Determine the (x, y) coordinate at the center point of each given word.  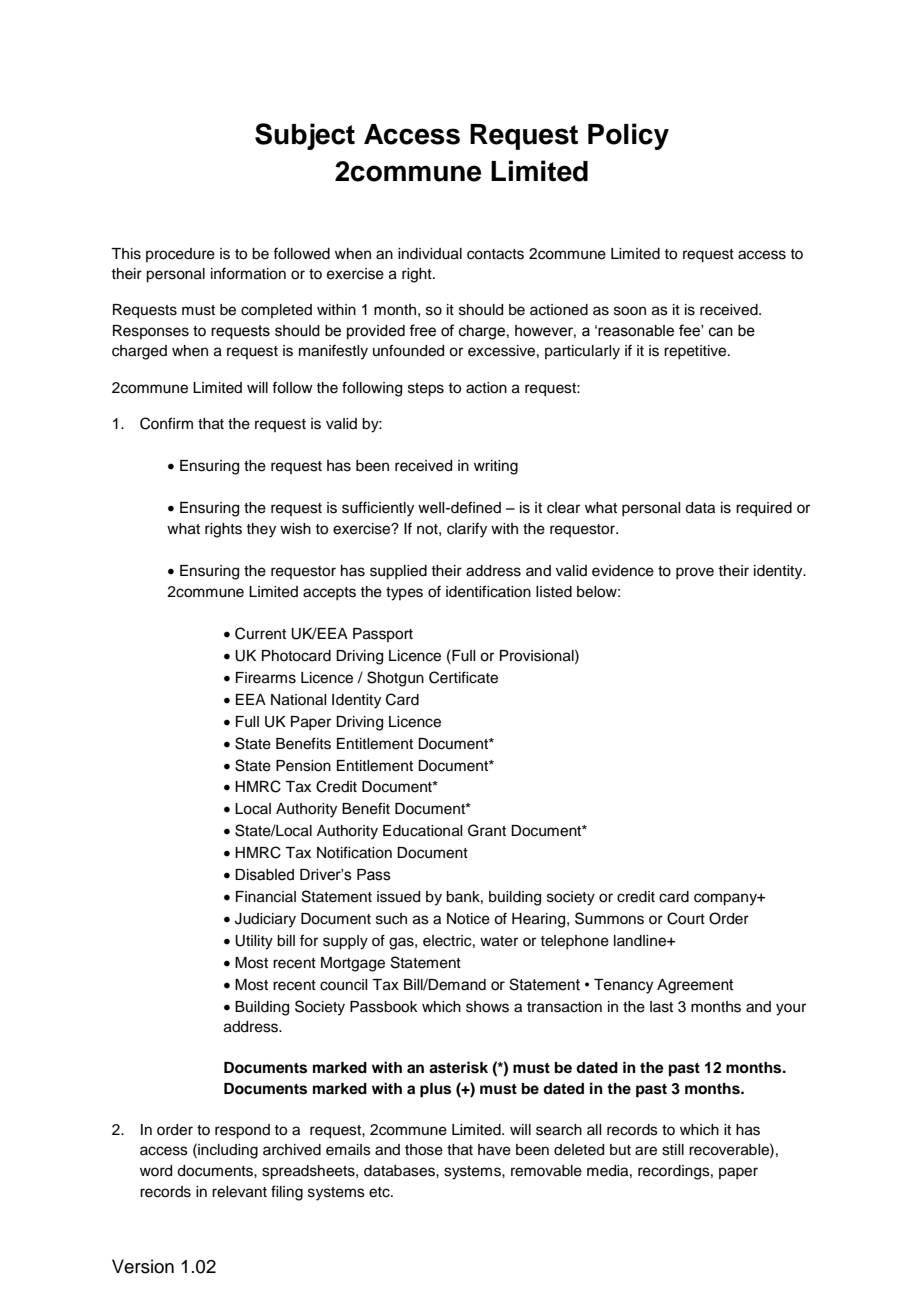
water (499, 941)
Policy (628, 136)
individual (430, 254)
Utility (254, 942)
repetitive (696, 352)
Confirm (166, 423)
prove (695, 573)
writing (496, 467)
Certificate (463, 677)
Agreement (695, 986)
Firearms (266, 678)
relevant (239, 1192)
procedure (180, 255)
